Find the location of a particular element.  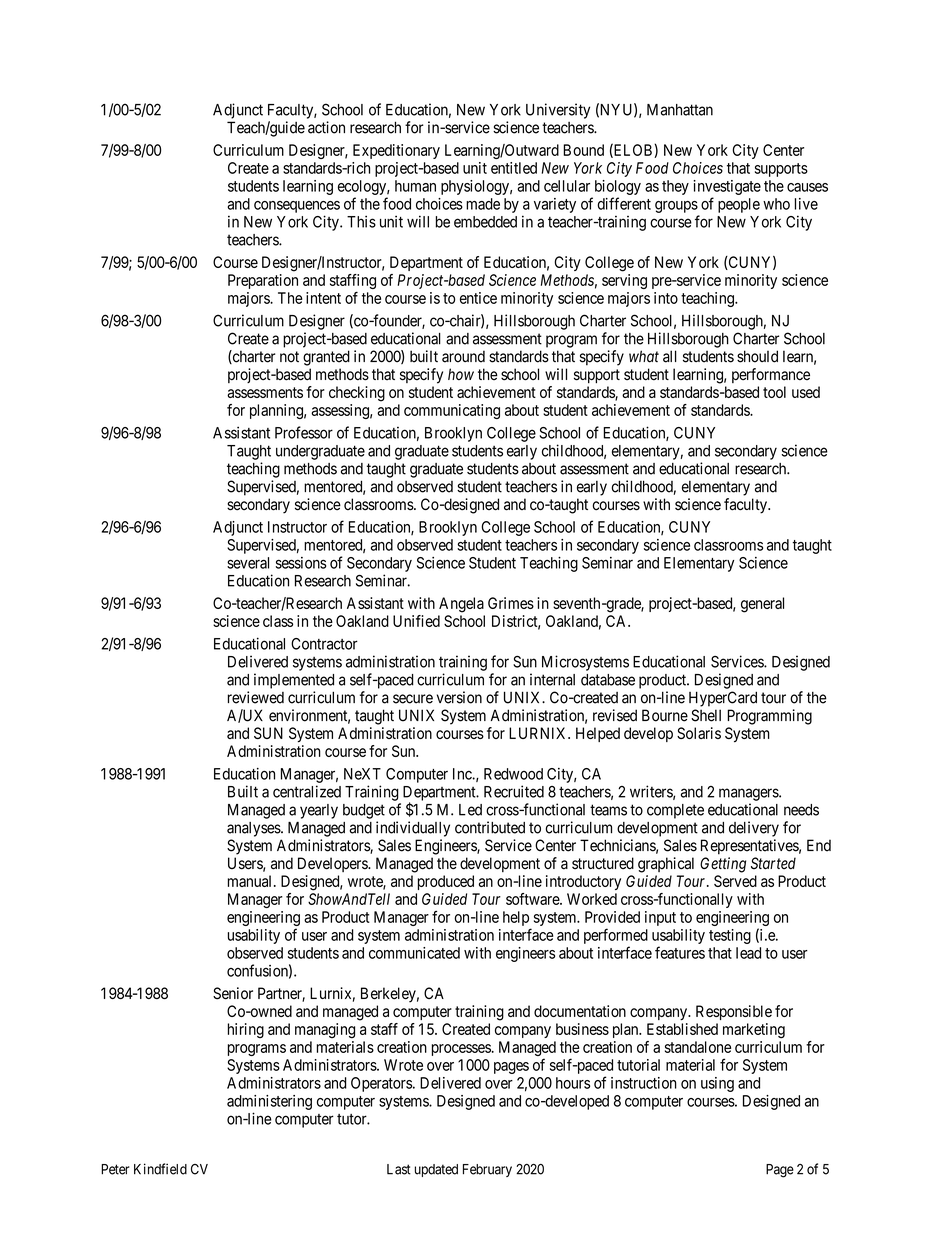

Angela is located at coordinates (461, 605).
